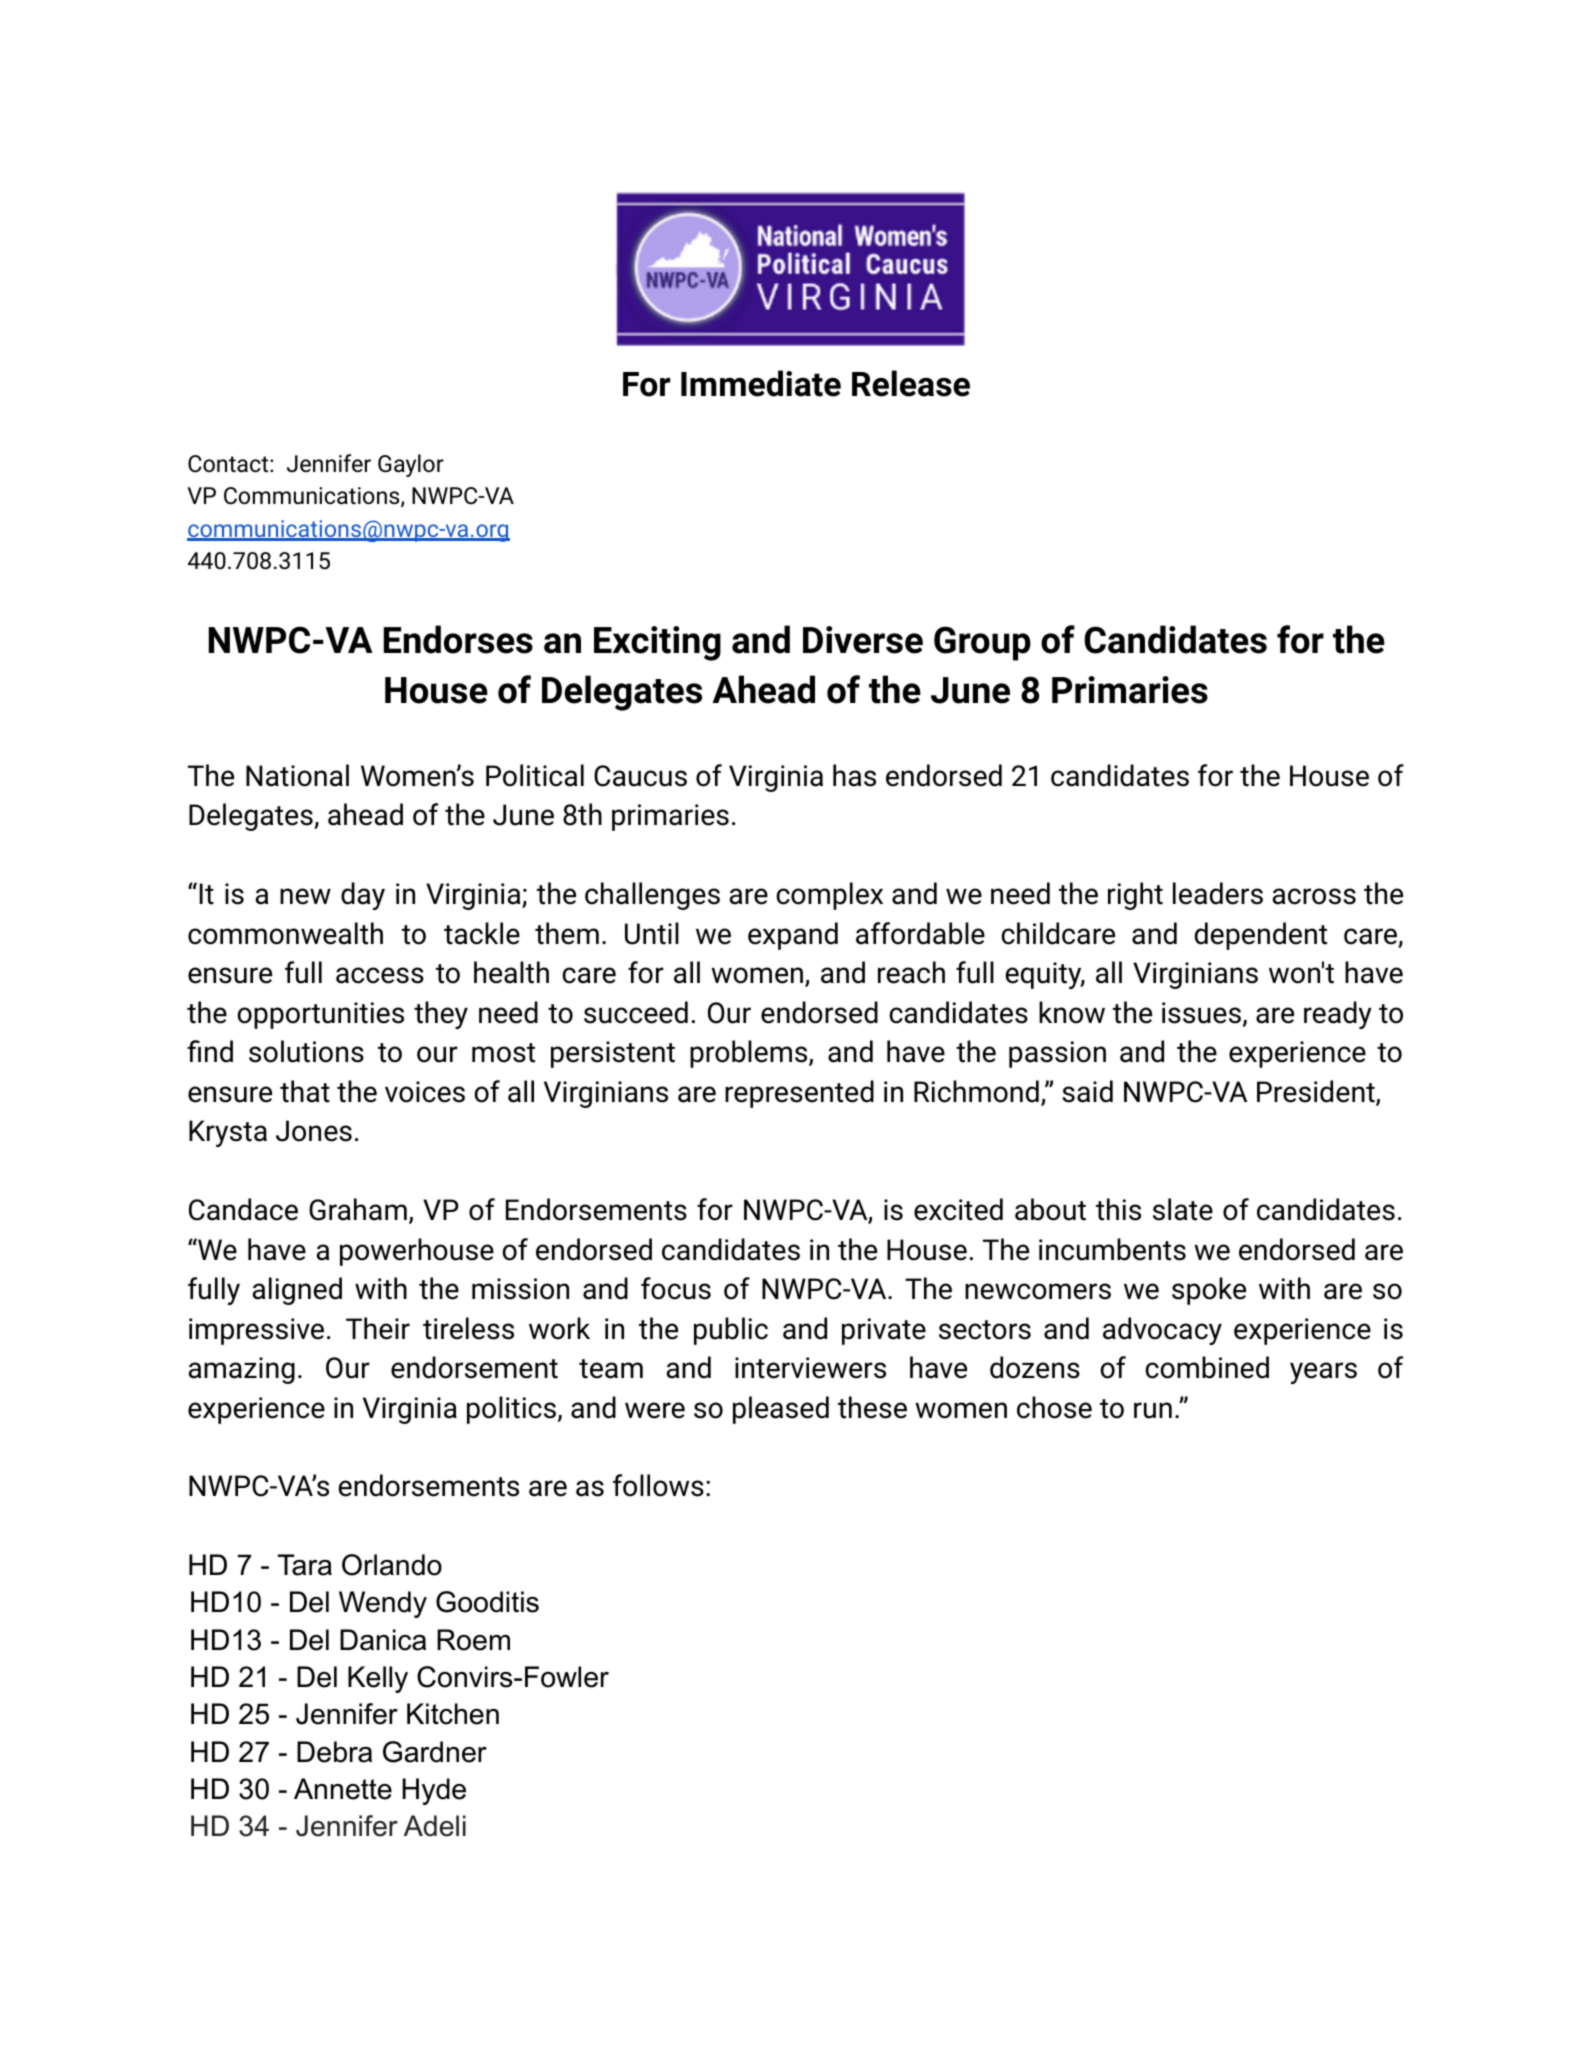 This document has height=2060, width=1592. What do you see at coordinates (1317, 1092) in the document?
I see `President` at bounding box center [1317, 1092].
